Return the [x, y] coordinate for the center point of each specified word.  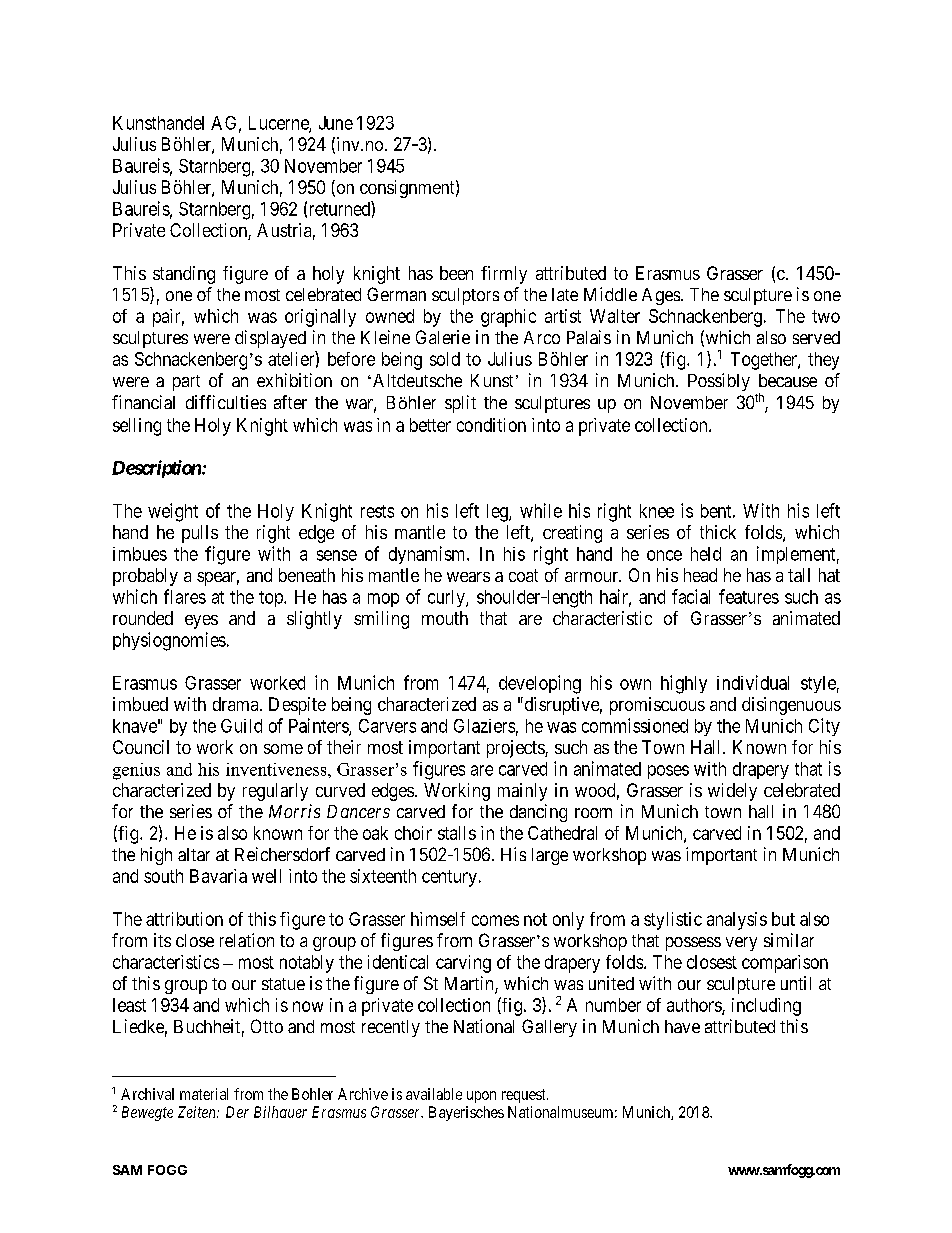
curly [447, 598]
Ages [661, 296]
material [204, 1094]
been [456, 273]
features [749, 596]
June [336, 123]
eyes [201, 622]
